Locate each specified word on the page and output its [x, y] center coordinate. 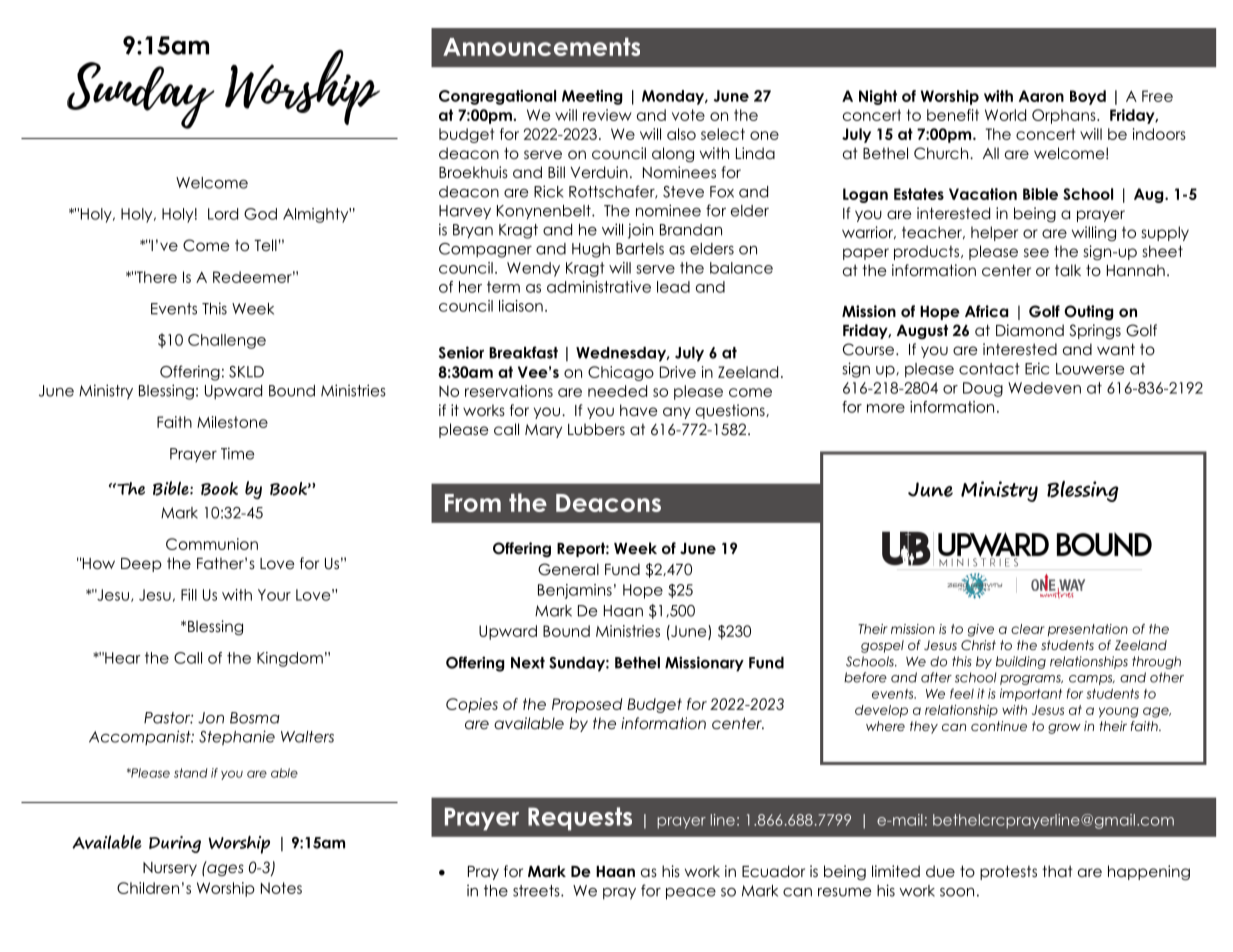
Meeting [592, 97]
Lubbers [596, 429]
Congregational [497, 97]
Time [237, 453]
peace [691, 894]
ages [224, 869]
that [1057, 871]
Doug [983, 389]
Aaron [1041, 96]
